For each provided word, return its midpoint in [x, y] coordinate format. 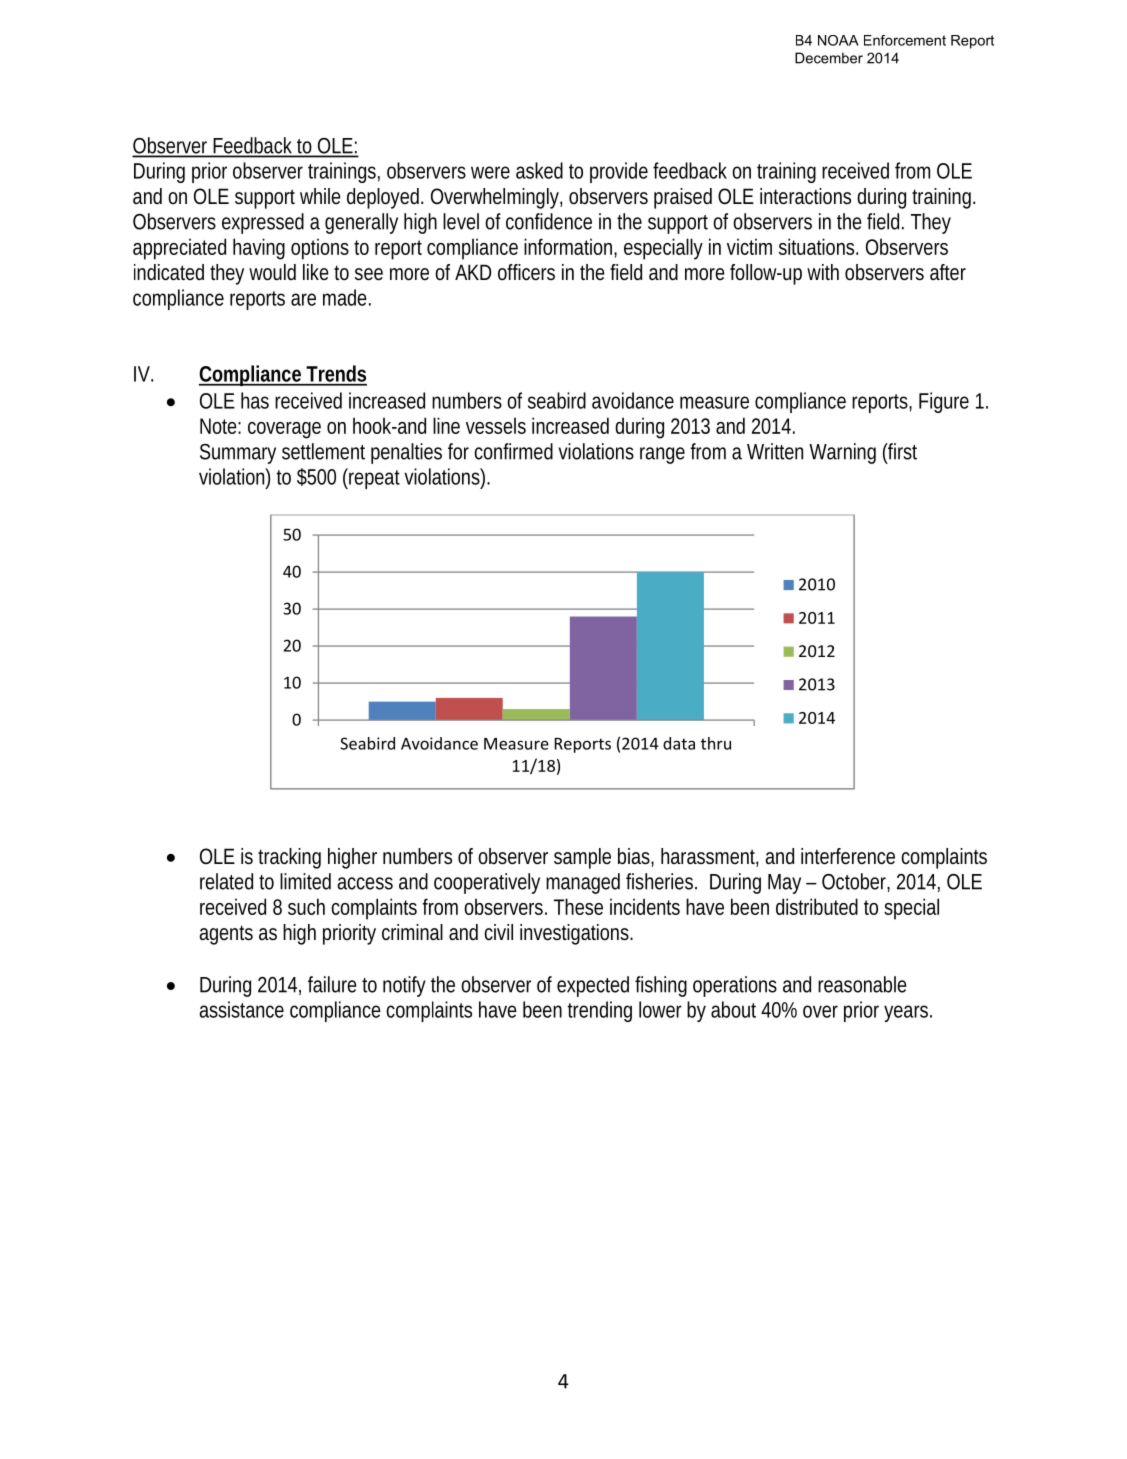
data [679, 743]
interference [848, 856]
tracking [289, 858]
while [320, 196]
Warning [842, 453]
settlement [323, 451]
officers [526, 272]
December [829, 58]
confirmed [513, 451]
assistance [241, 1009]
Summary [238, 454]
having [259, 249]
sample [582, 858]
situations [818, 246]
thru [716, 743]
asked [539, 170]
